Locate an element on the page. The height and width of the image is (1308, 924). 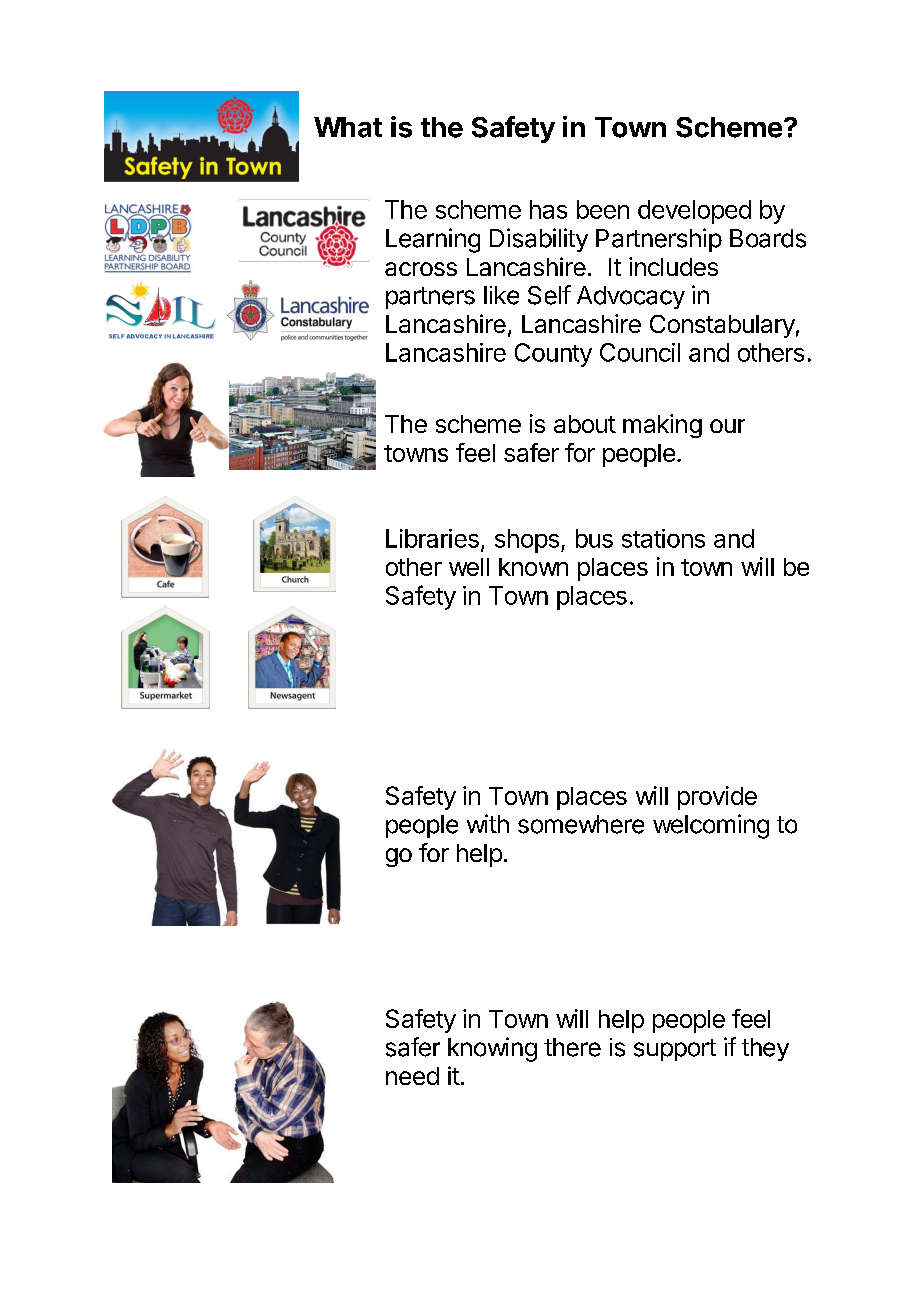
about is located at coordinates (585, 424).
